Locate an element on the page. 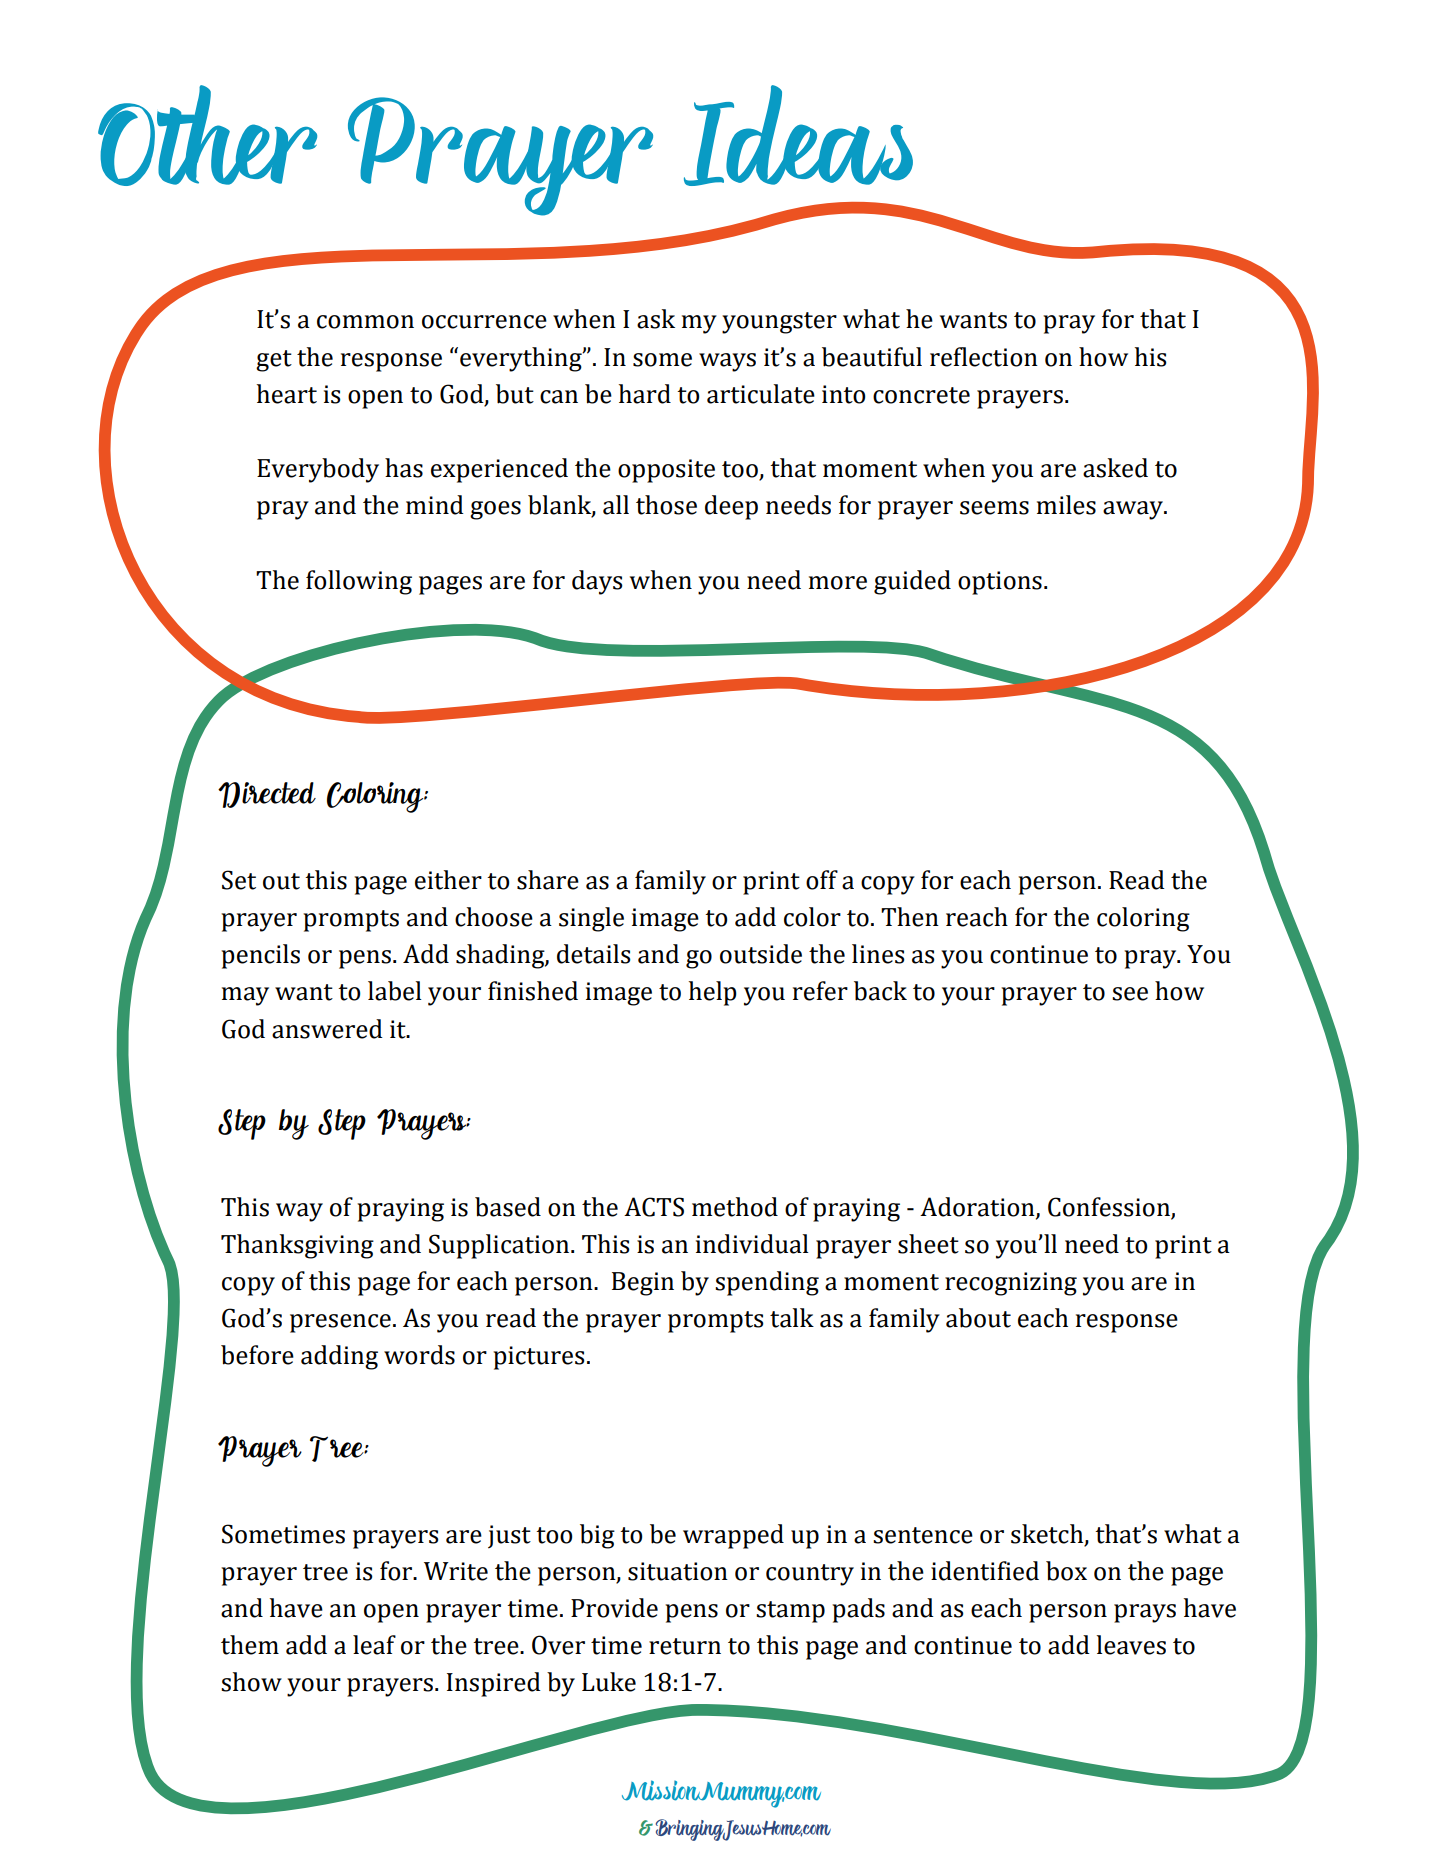  leaf is located at coordinates (374, 1645).
